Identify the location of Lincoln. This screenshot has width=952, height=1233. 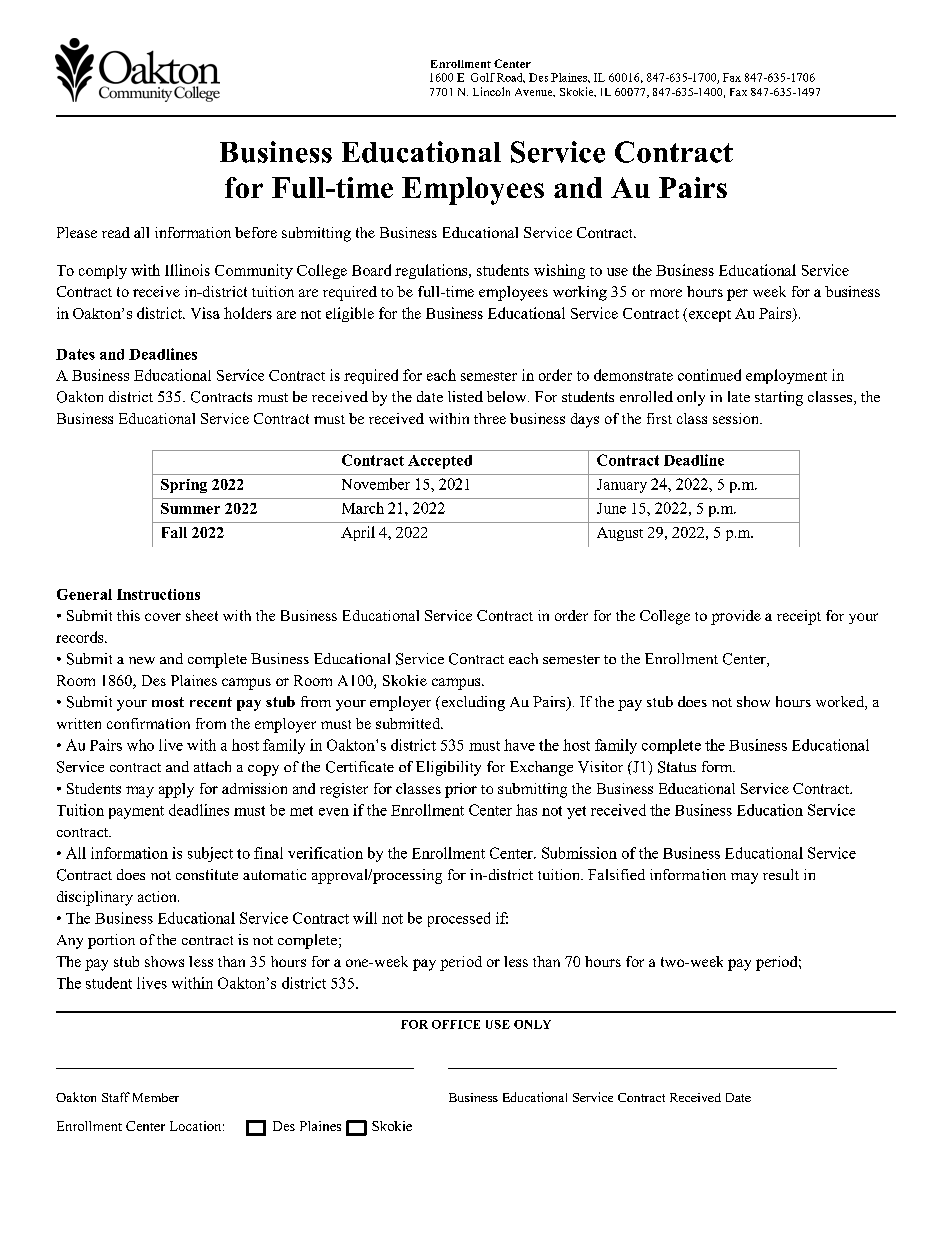
(491, 91).
